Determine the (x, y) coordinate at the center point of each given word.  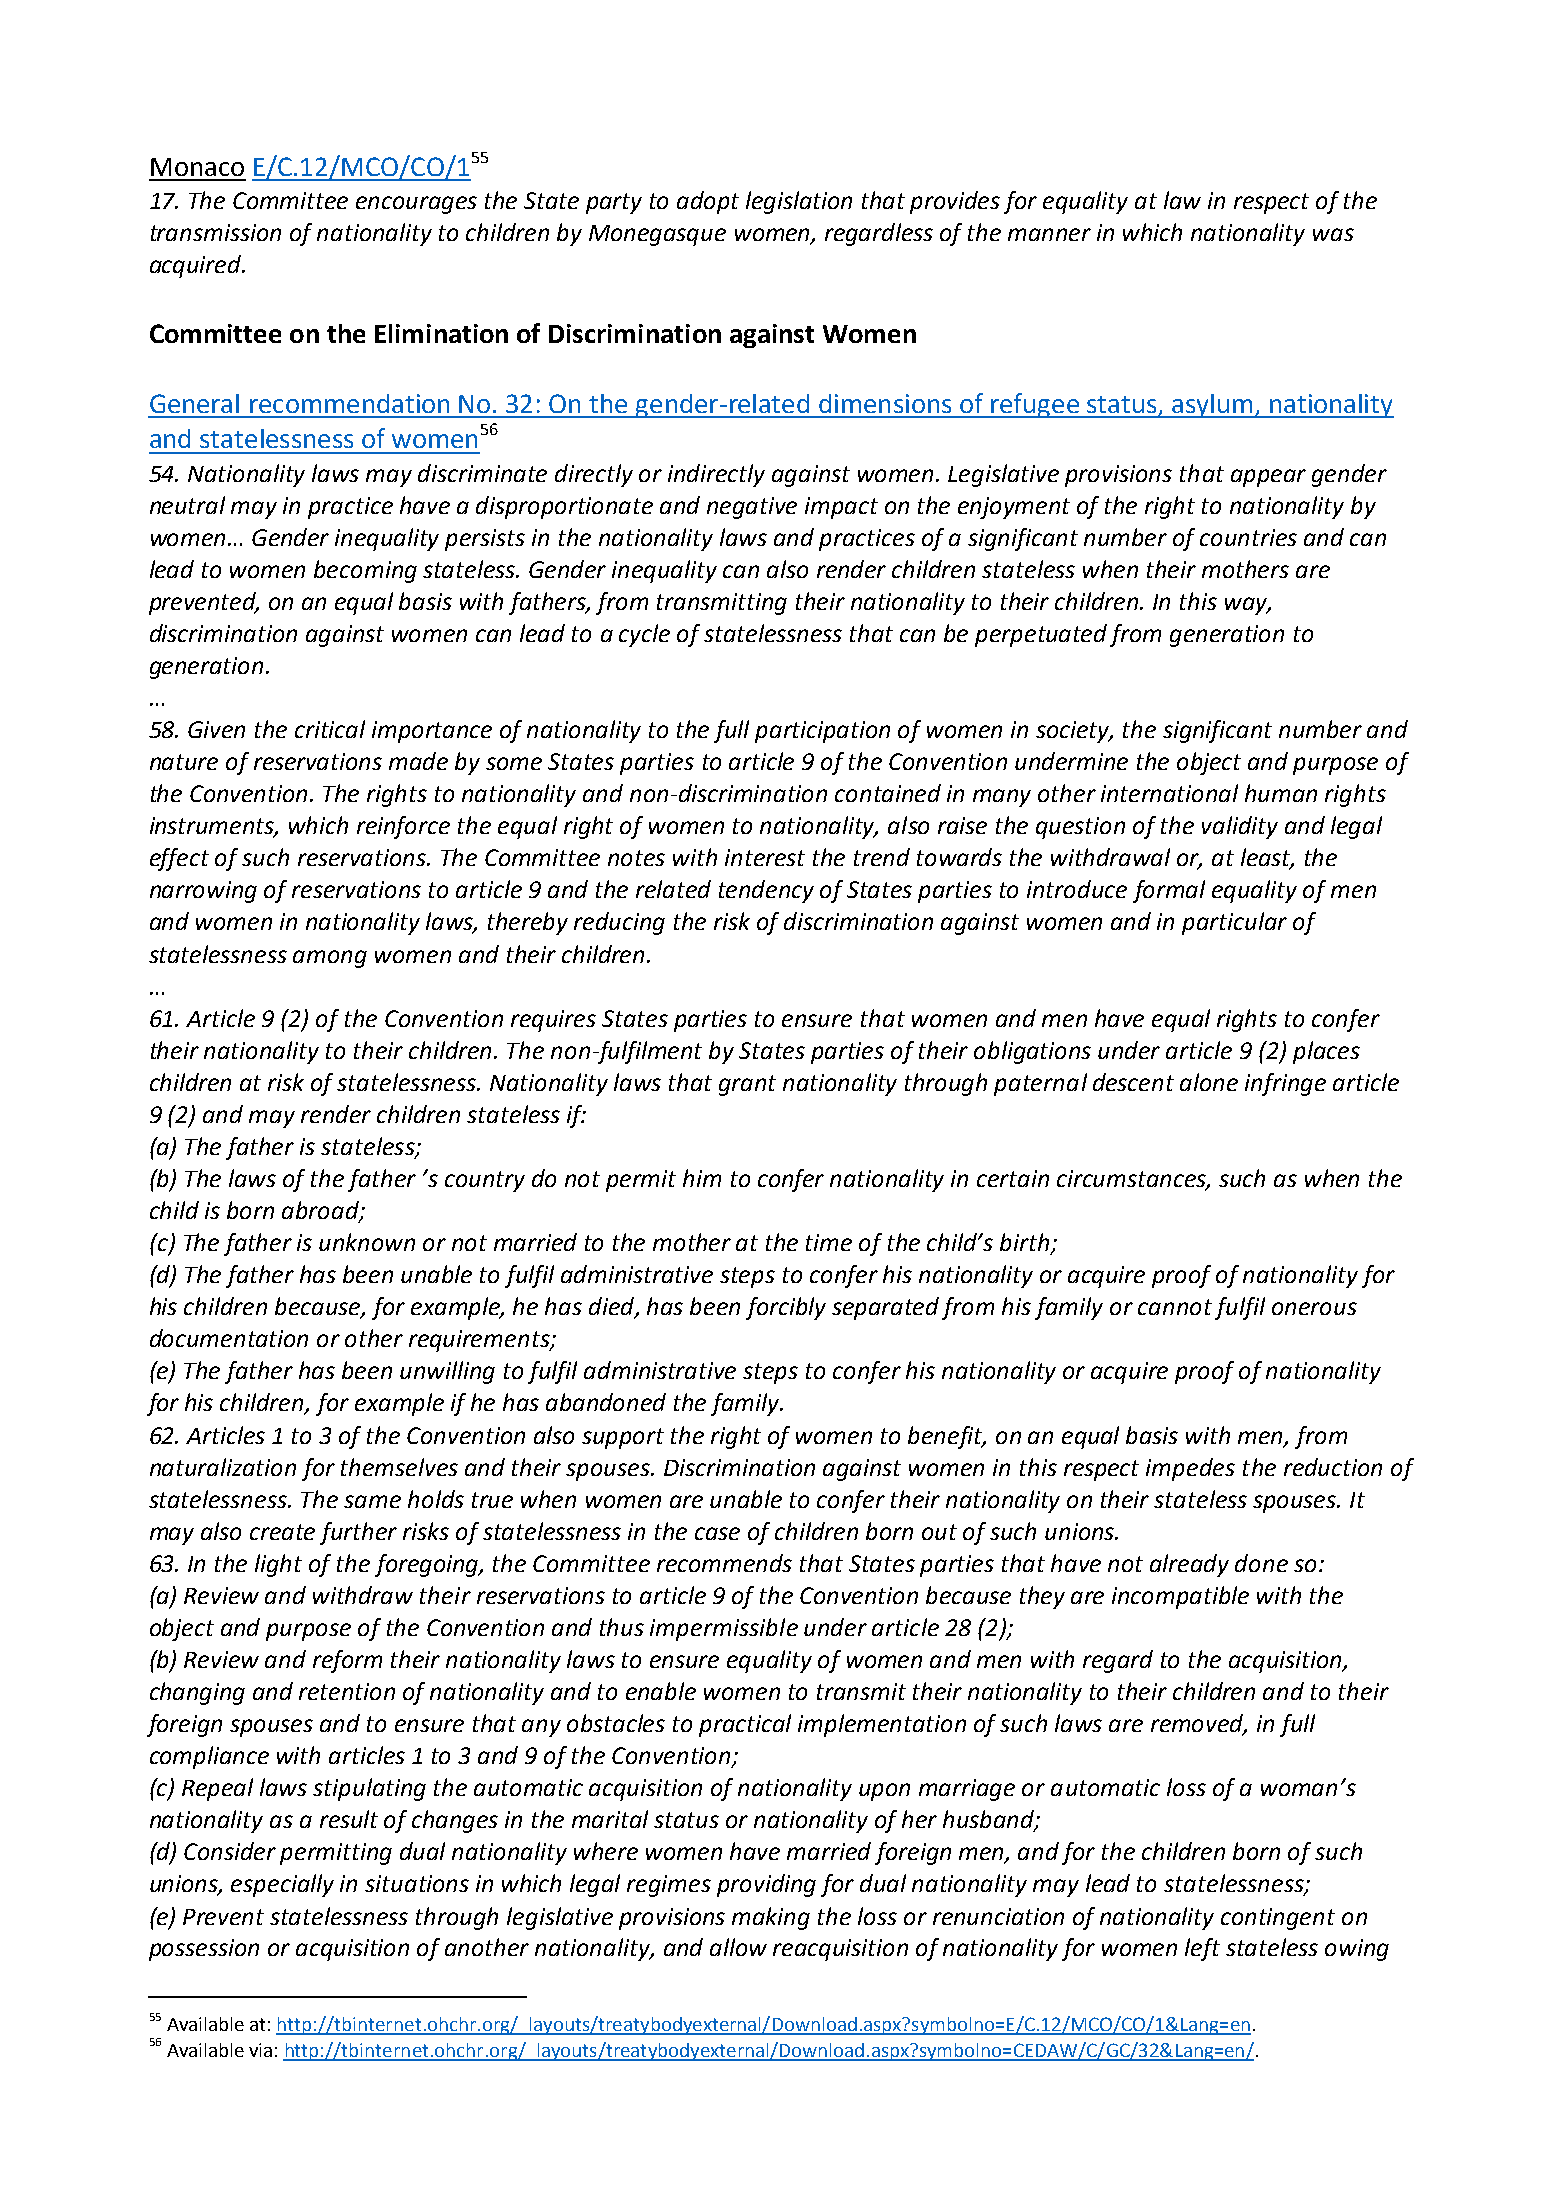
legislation (799, 202)
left (1202, 1949)
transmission (216, 232)
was (1333, 234)
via (260, 2050)
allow (738, 1947)
